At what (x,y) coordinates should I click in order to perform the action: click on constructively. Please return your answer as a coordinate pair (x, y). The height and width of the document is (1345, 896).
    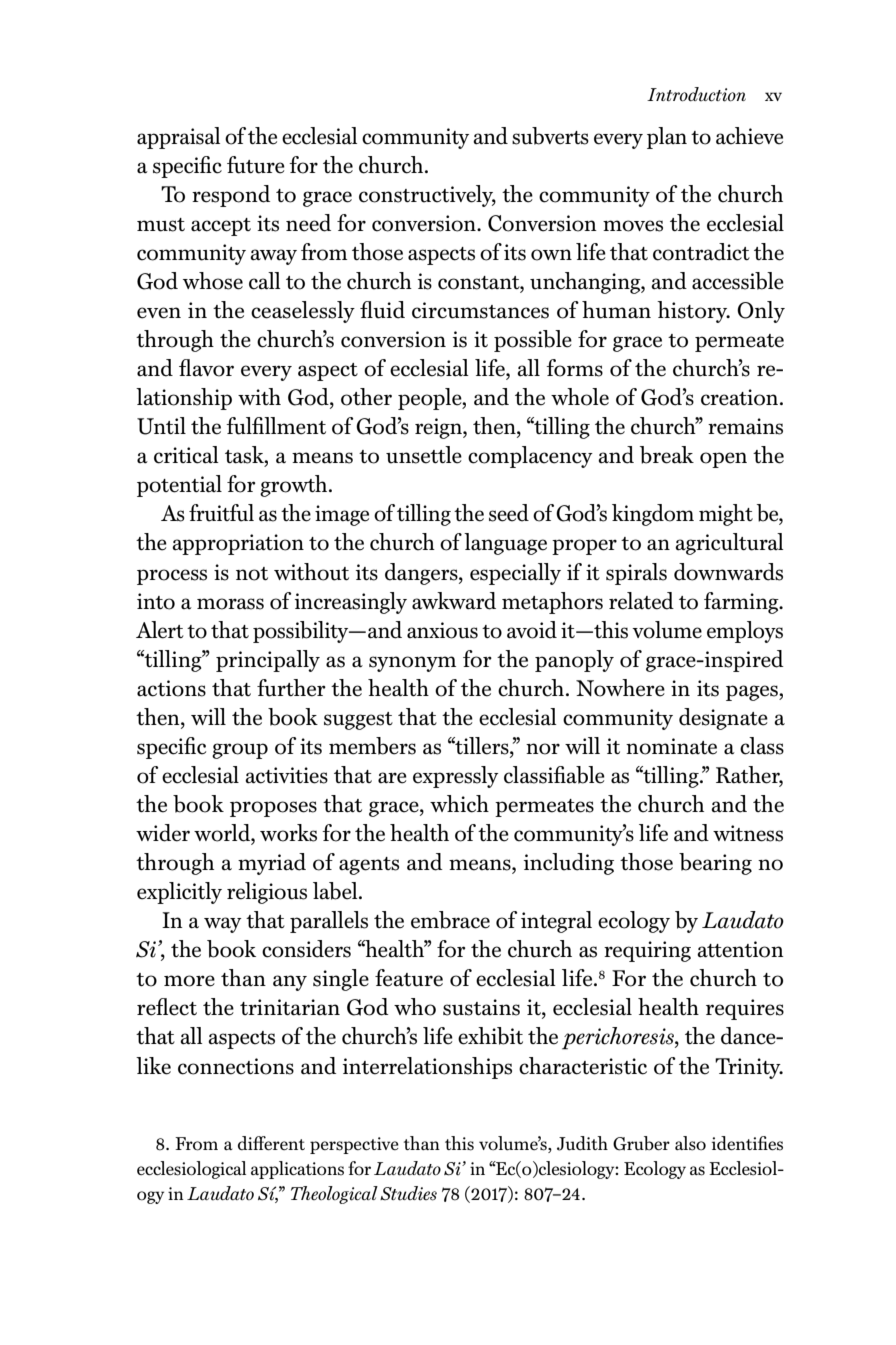
    Looking at the image, I should click on (427, 196).
